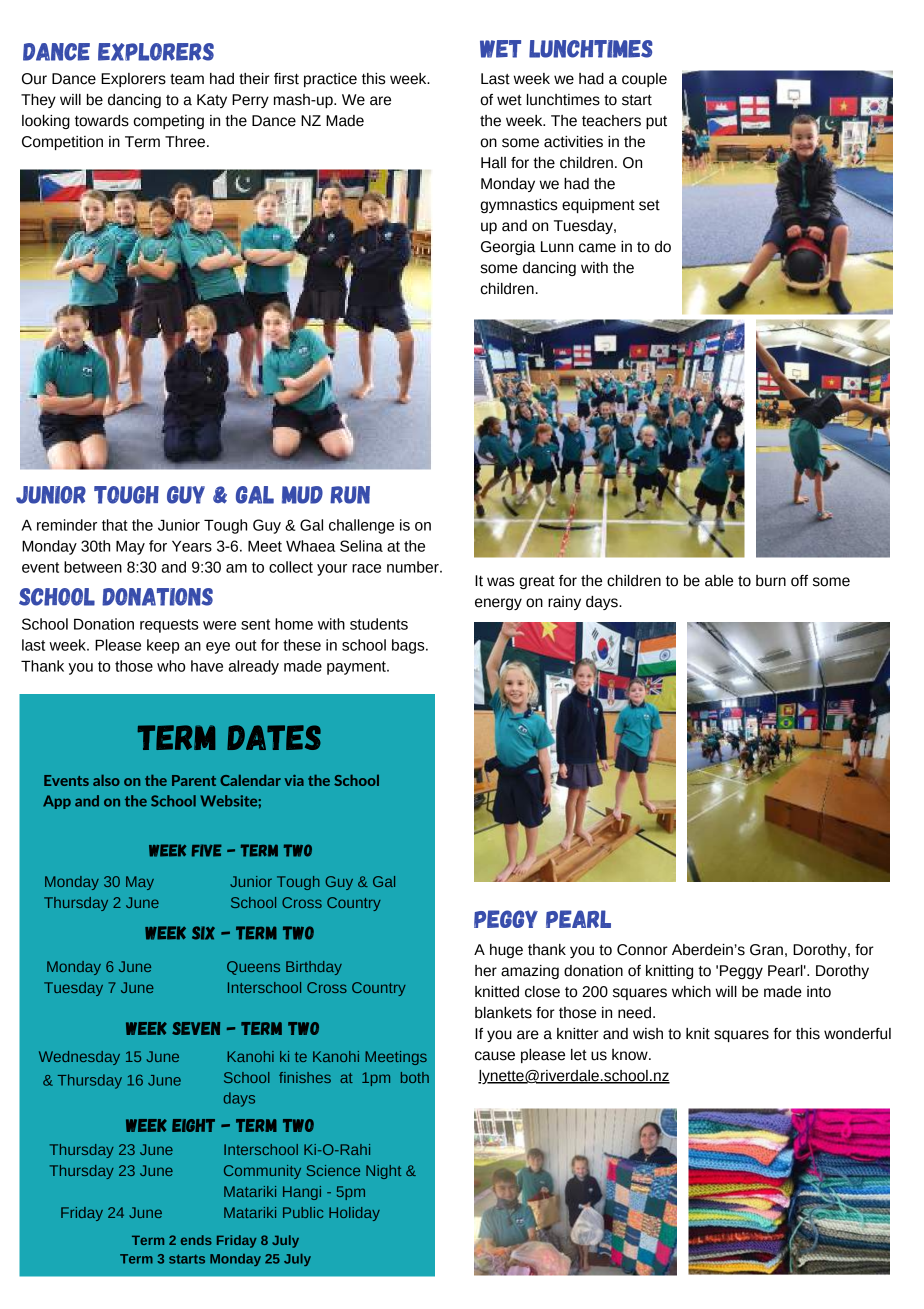  I want to click on competing, so click(169, 122).
